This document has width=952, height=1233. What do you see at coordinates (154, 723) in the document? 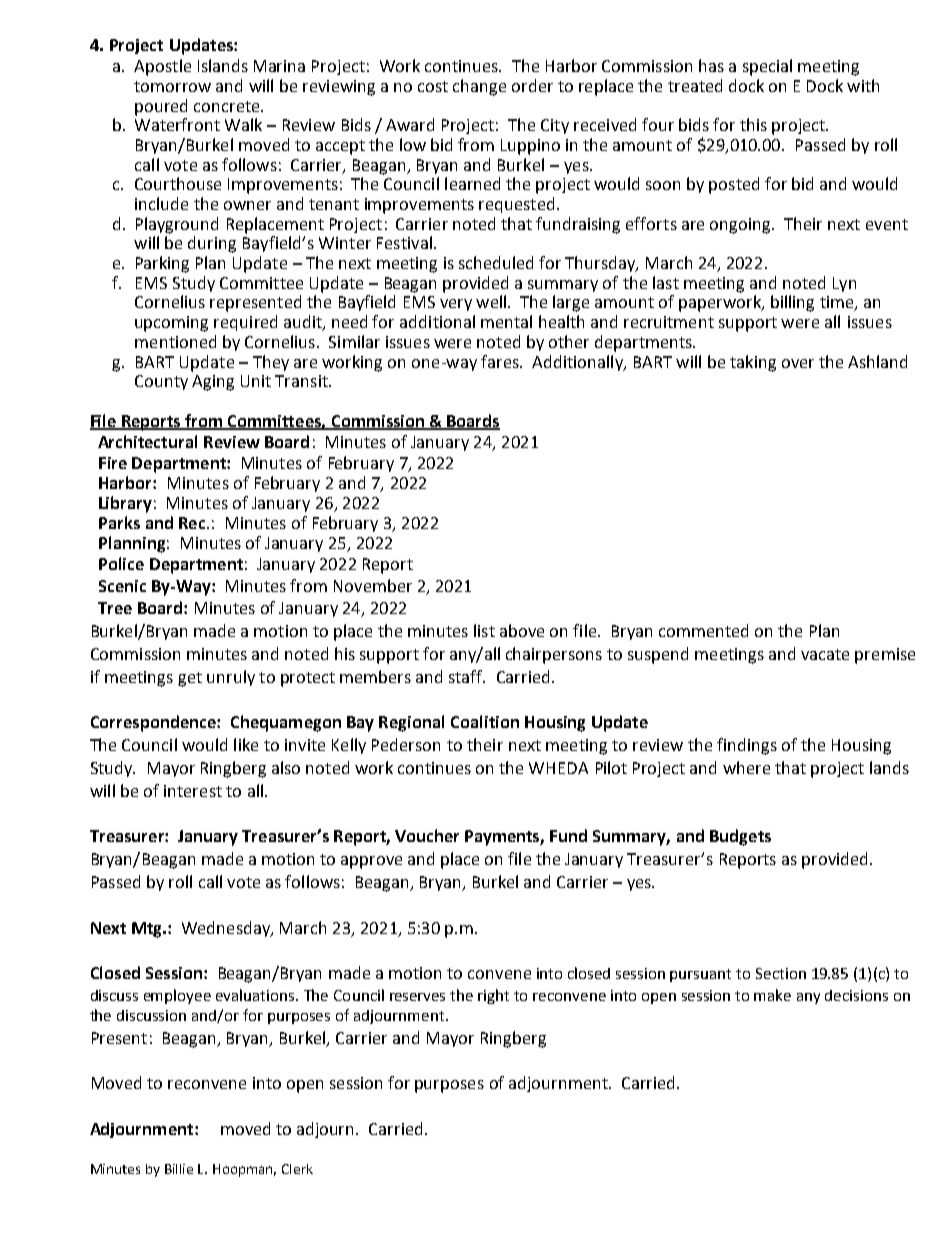
I see `Correspondence` at bounding box center [154, 723].
